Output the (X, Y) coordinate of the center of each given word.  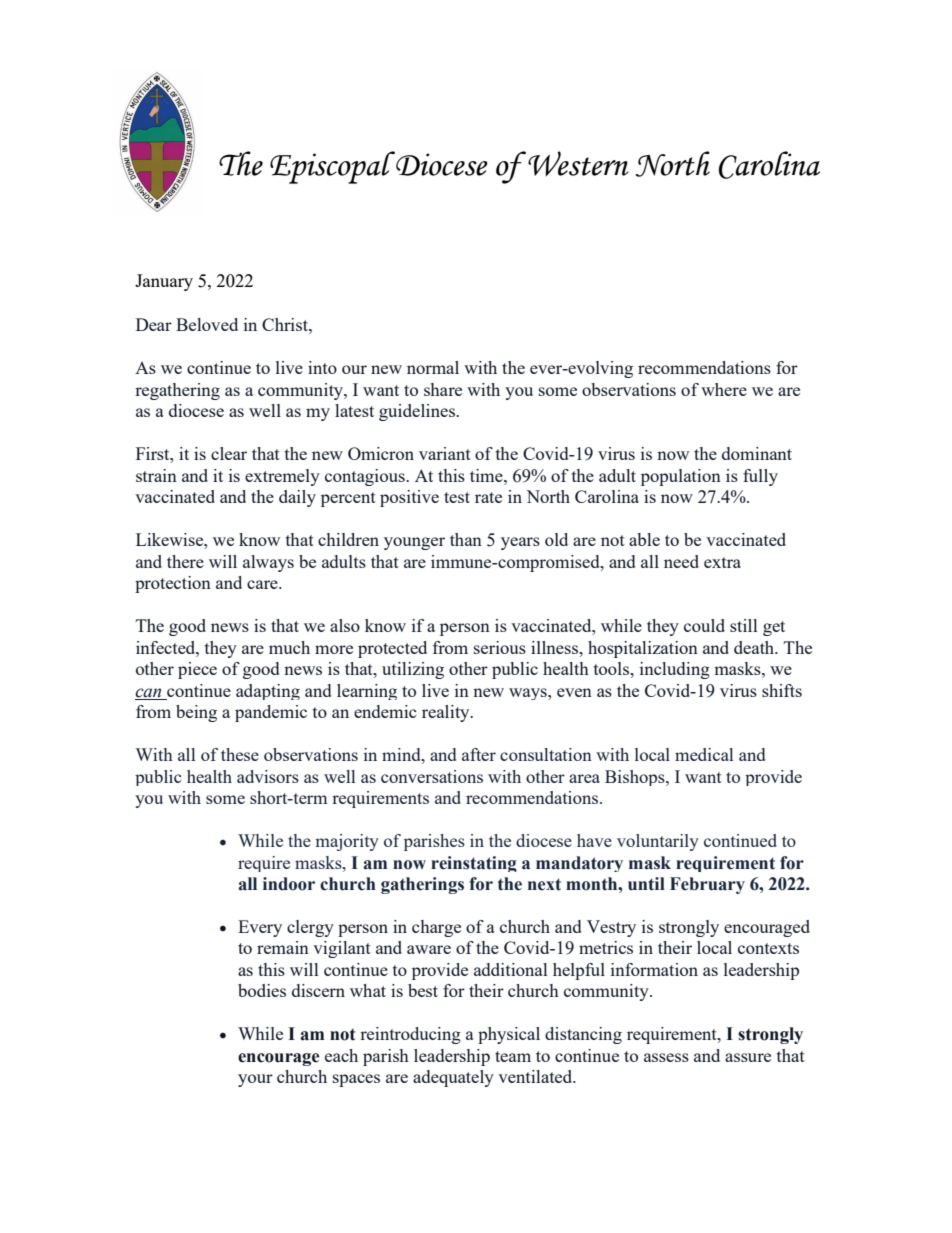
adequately (453, 1078)
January (164, 282)
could (704, 625)
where (724, 389)
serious (500, 647)
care (263, 584)
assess (666, 1057)
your (255, 1080)
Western (578, 163)
